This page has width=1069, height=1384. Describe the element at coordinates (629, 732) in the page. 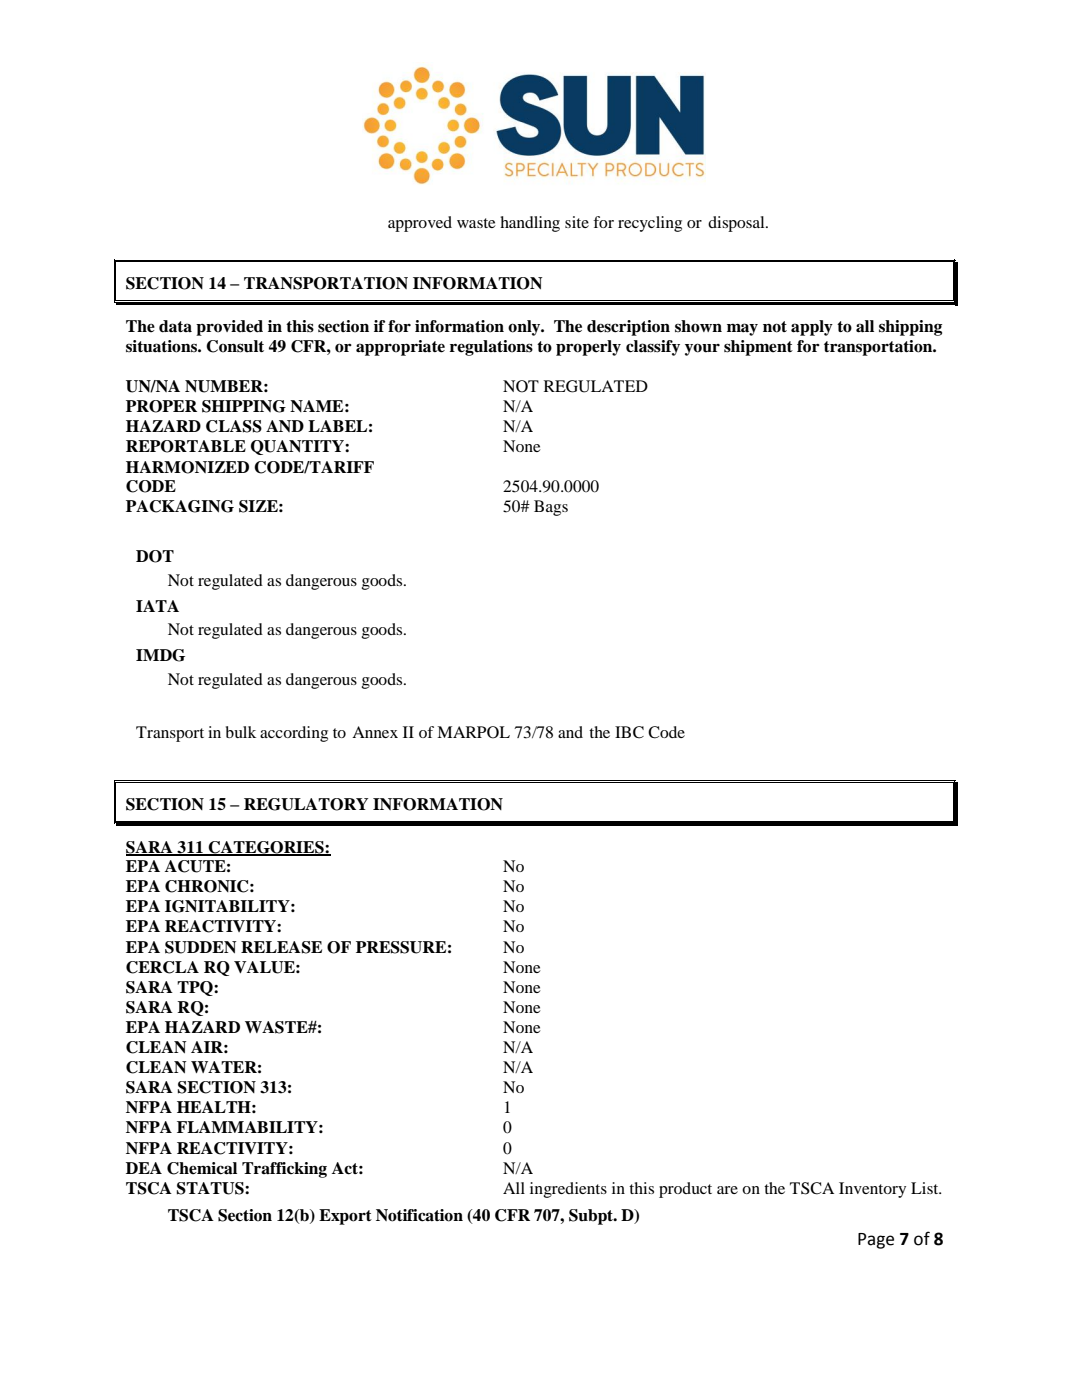

I see `IBC` at that location.
